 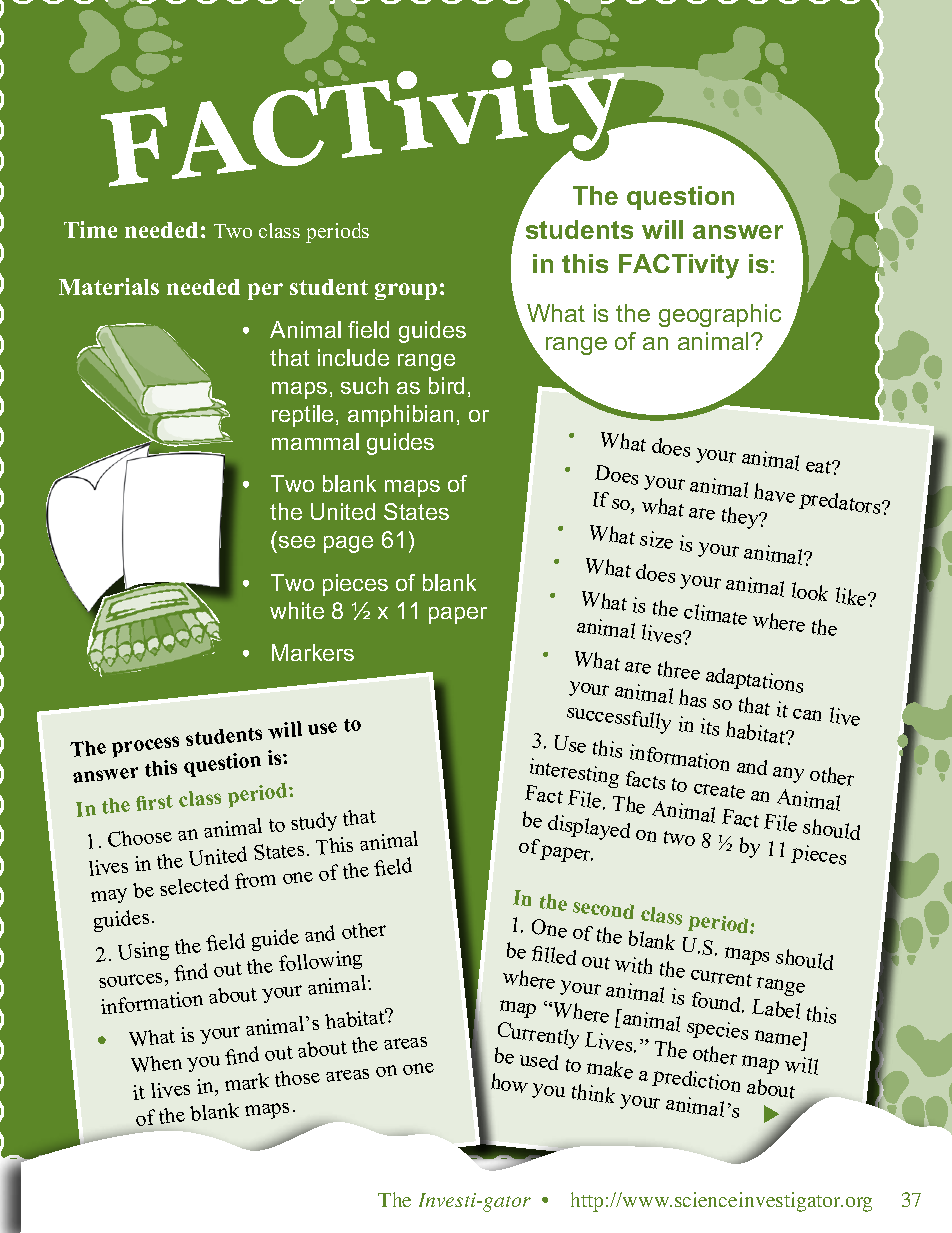 What do you see at coordinates (109, 286) in the screenshot?
I see `Materials` at bounding box center [109, 286].
